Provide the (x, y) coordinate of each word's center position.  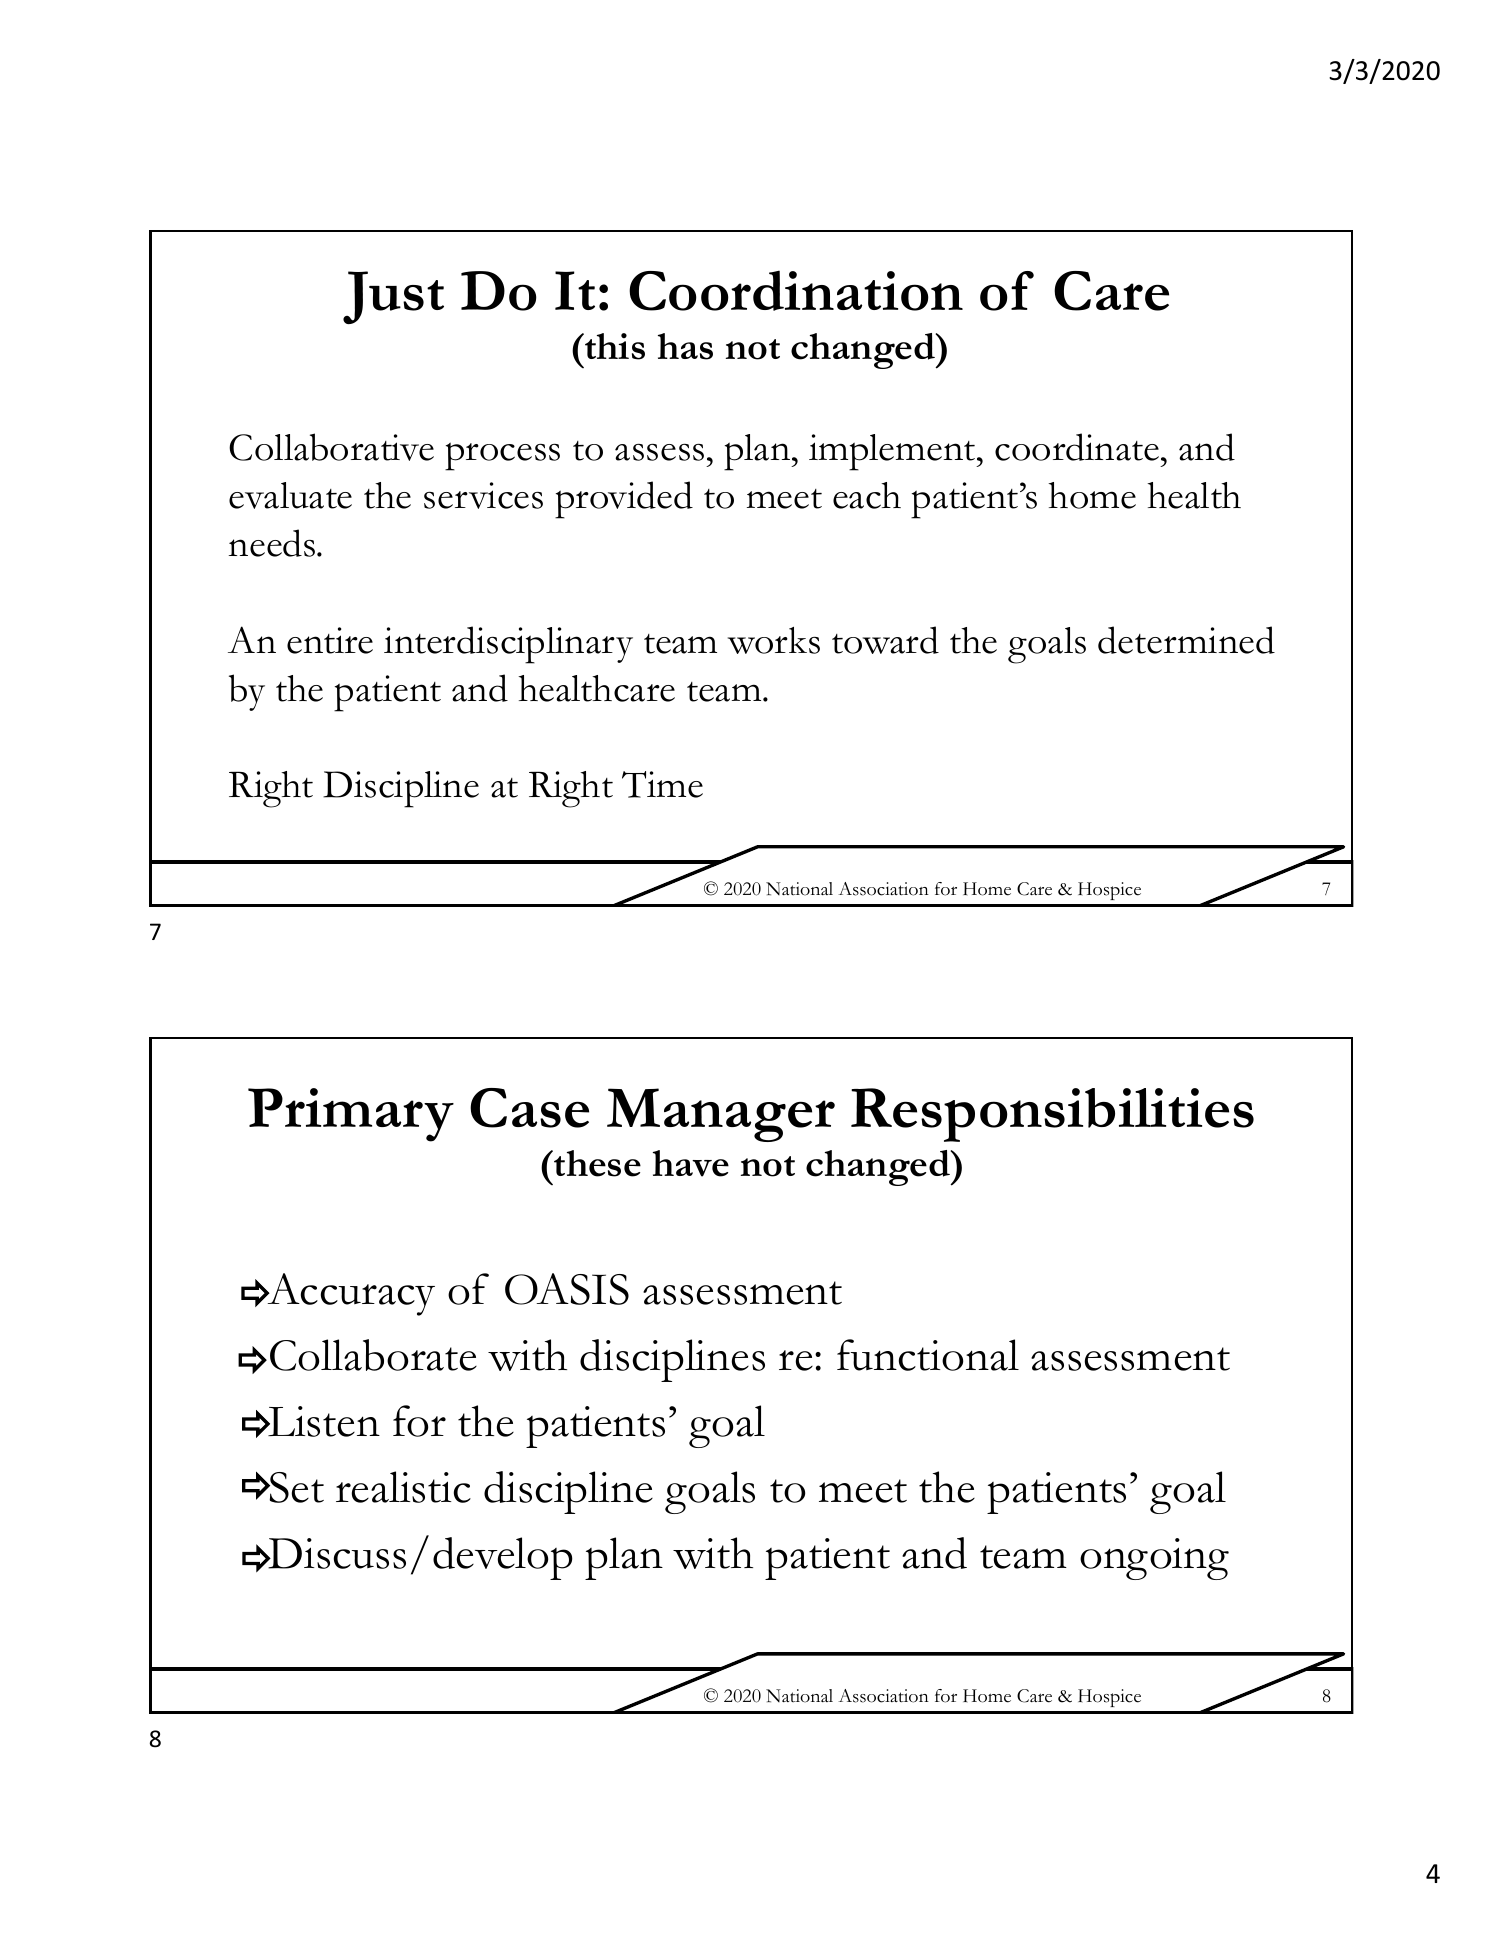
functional (928, 1355)
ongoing (1154, 1559)
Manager (721, 1115)
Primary (351, 1115)
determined (1186, 640)
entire (330, 640)
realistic (403, 1487)
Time (662, 784)
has (685, 346)
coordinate (1077, 447)
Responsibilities (1052, 1115)
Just (393, 297)
